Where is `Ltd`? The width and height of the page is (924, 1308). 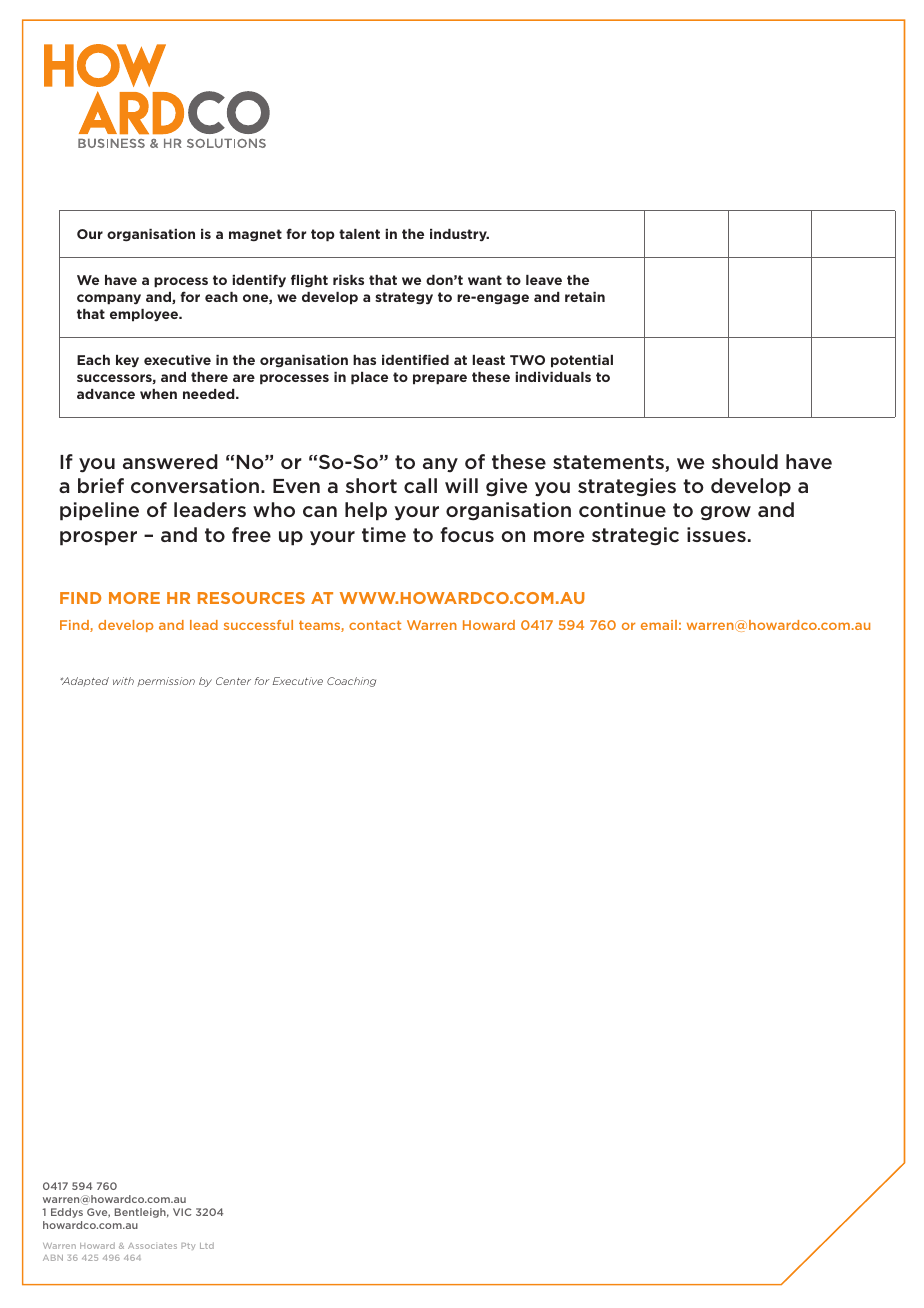
Ltd is located at coordinates (207, 1245).
